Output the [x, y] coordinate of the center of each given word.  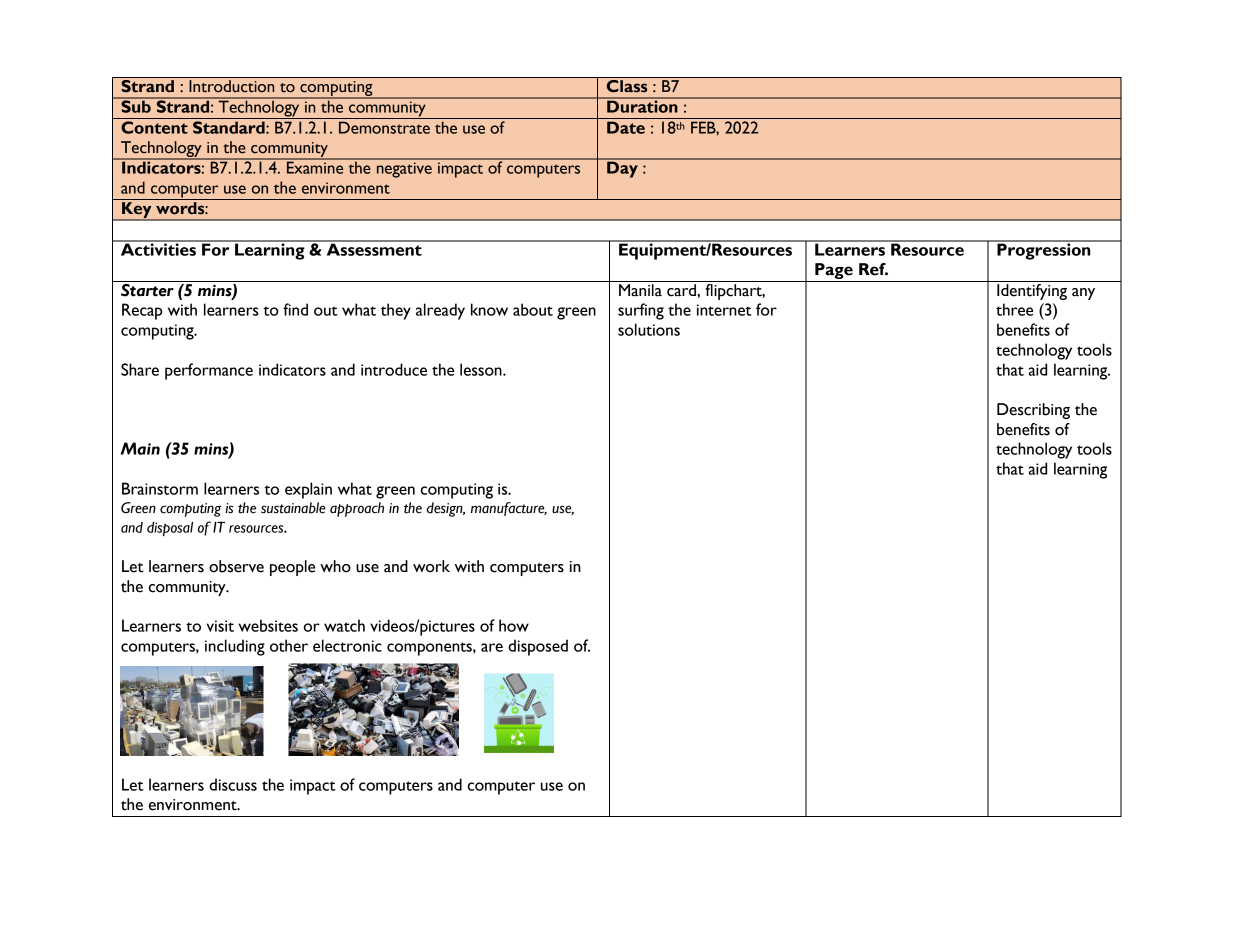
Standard [230, 127]
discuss [233, 784]
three [1014, 309]
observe [236, 566]
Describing [1033, 411]
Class [627, 86]
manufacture [509, 509]
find [295, 309]
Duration [642, 105]
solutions [649, 329]
